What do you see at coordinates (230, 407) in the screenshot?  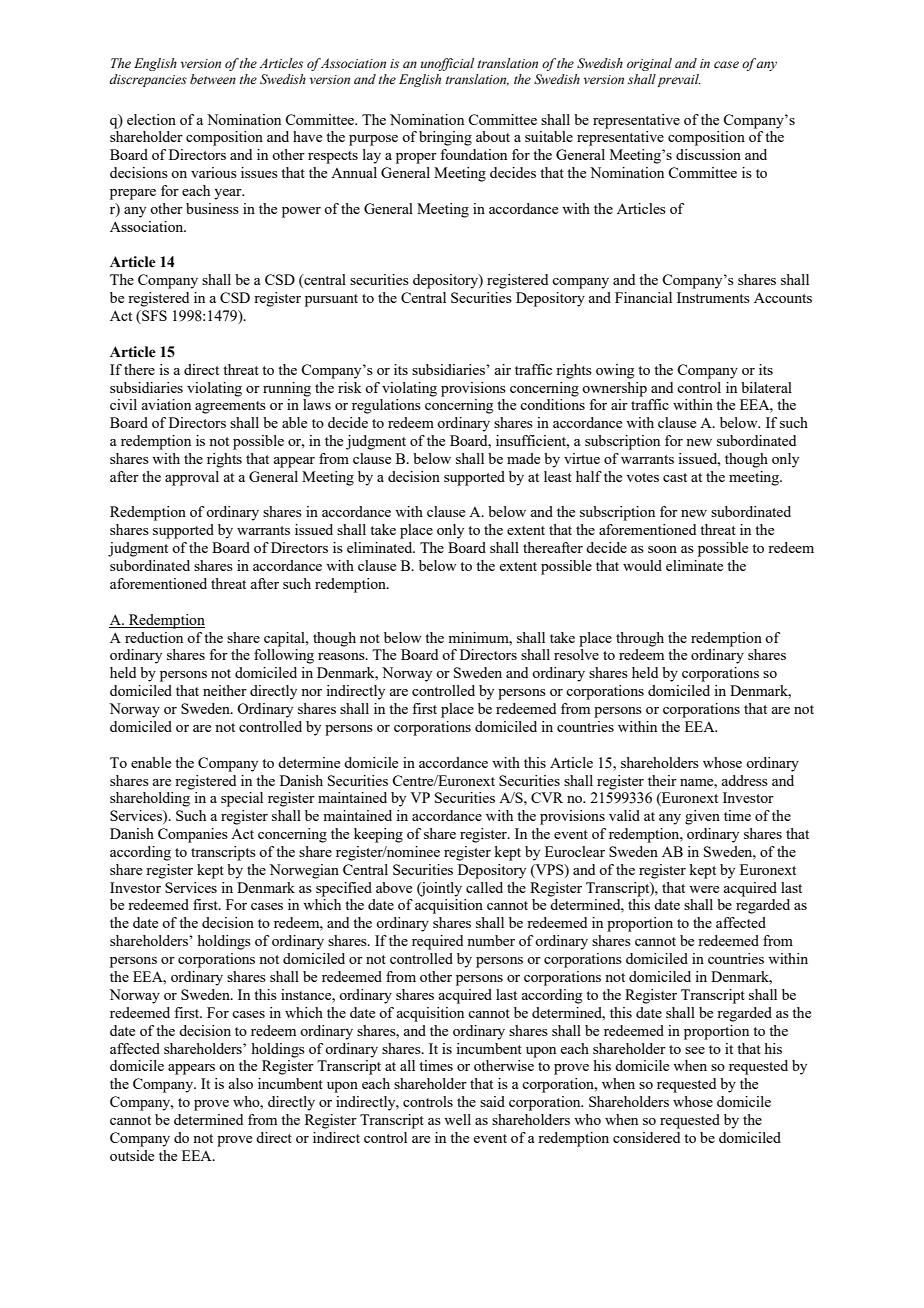 I see `agreements` at bounding box center [230, 407].
